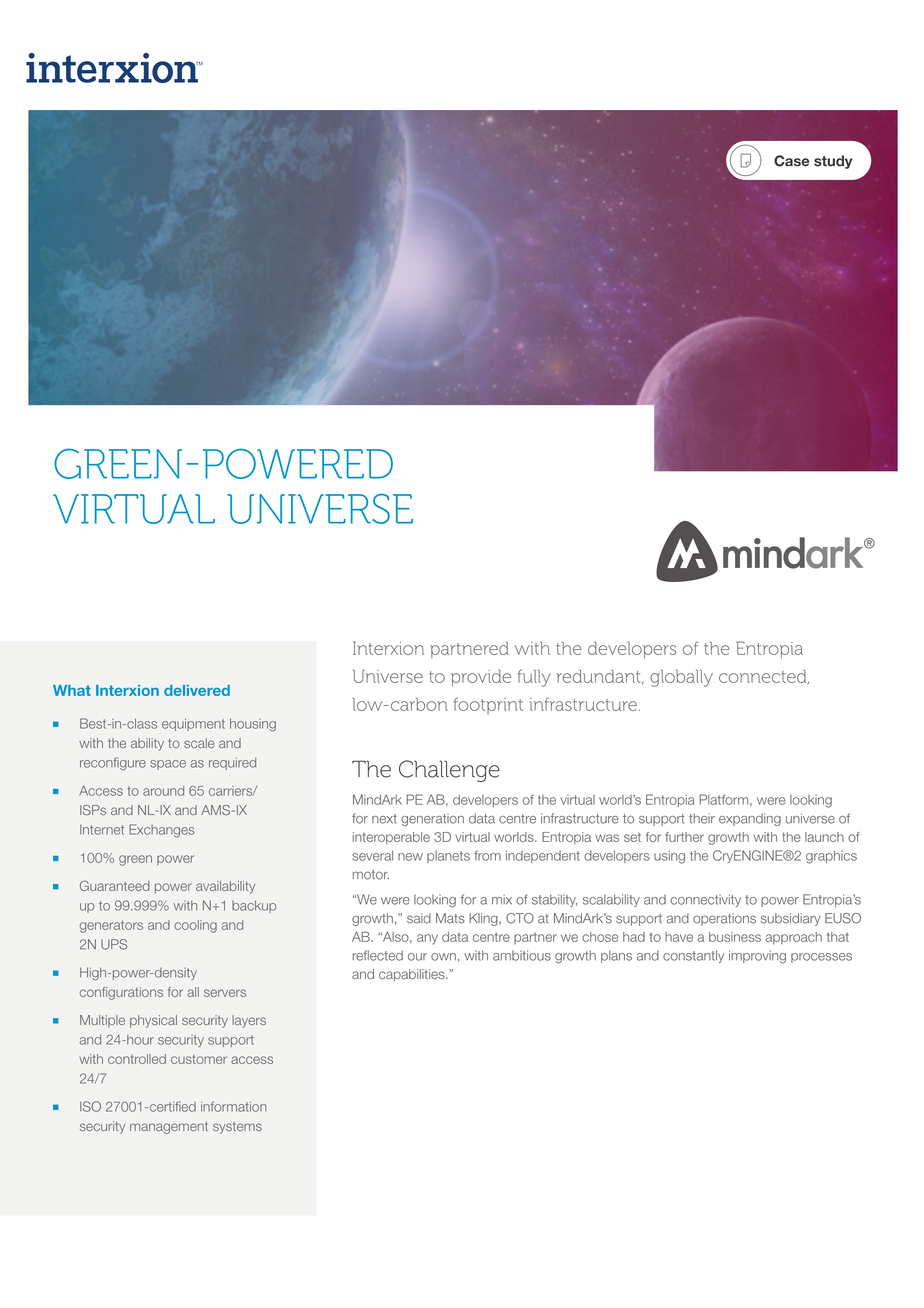  What do you see at coordinates (764, 676) in the image?
I see `connected` at bounding box center [764, 676].
